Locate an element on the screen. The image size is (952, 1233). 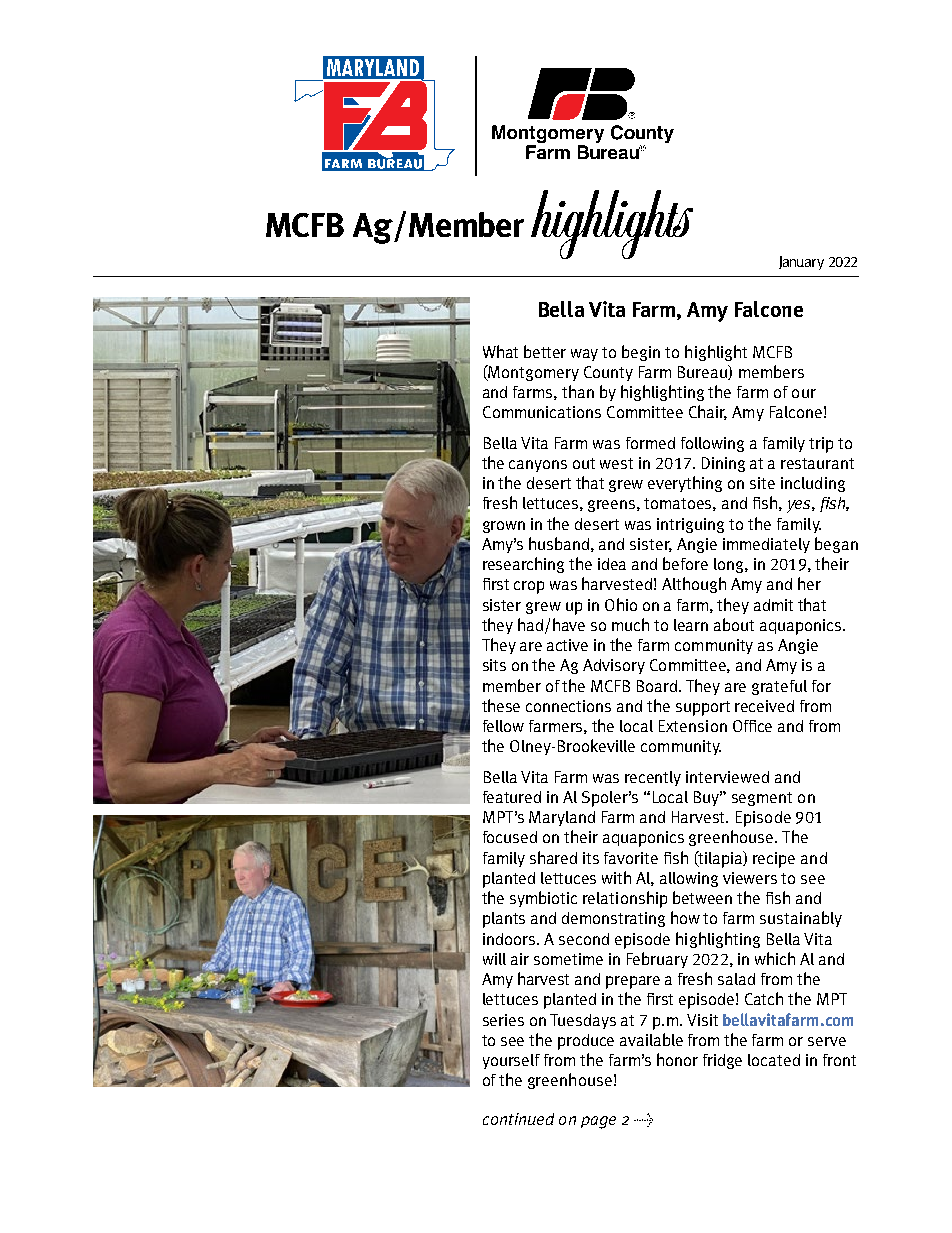
honor is located at coordinates (677, 1059).
